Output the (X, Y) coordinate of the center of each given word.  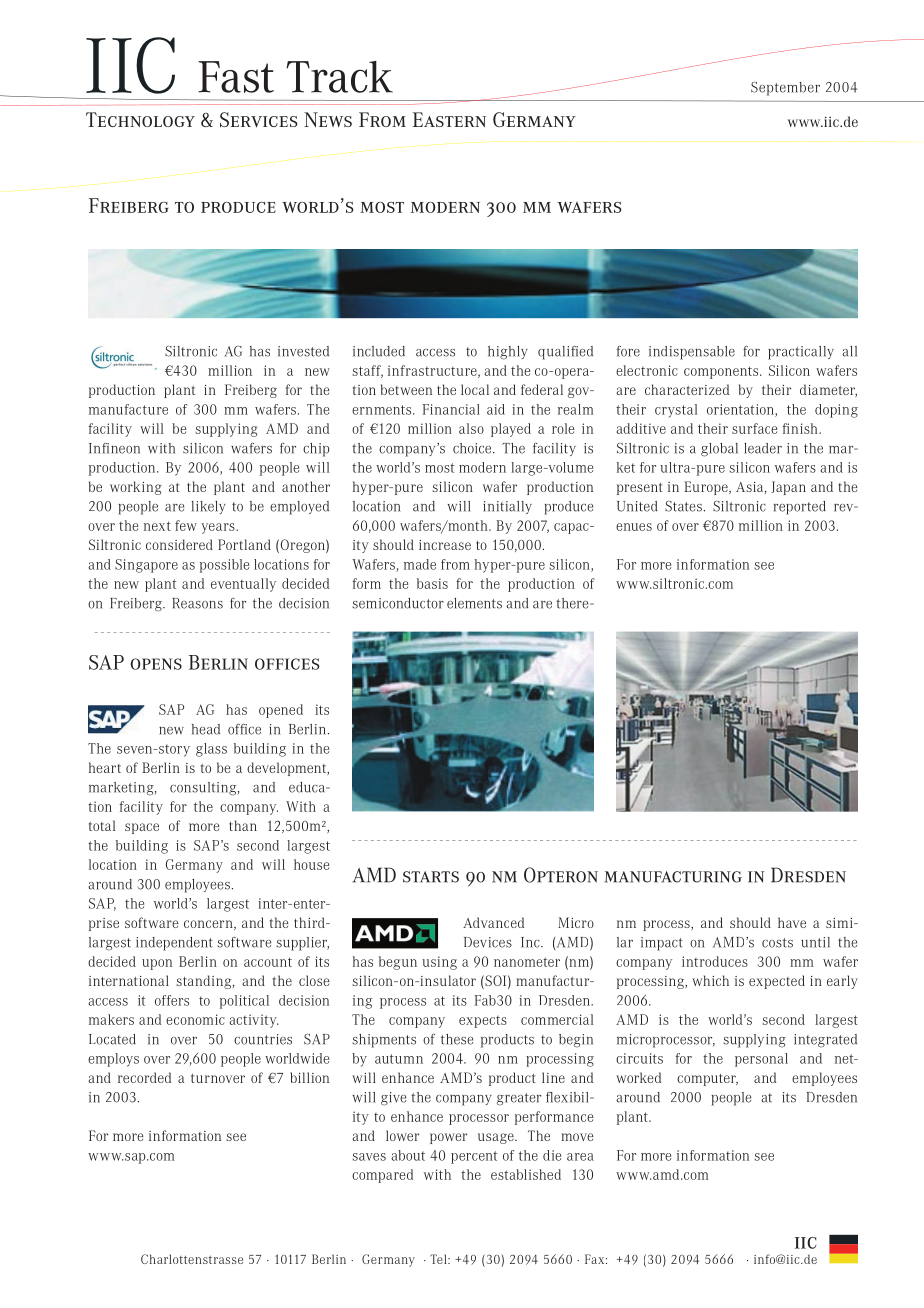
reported (800, 508)
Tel (439, 1259)
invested (303, 351)
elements (474, 603)
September (785, 89)
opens (156, 664)
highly (508, 353)
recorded (144, 1077)
